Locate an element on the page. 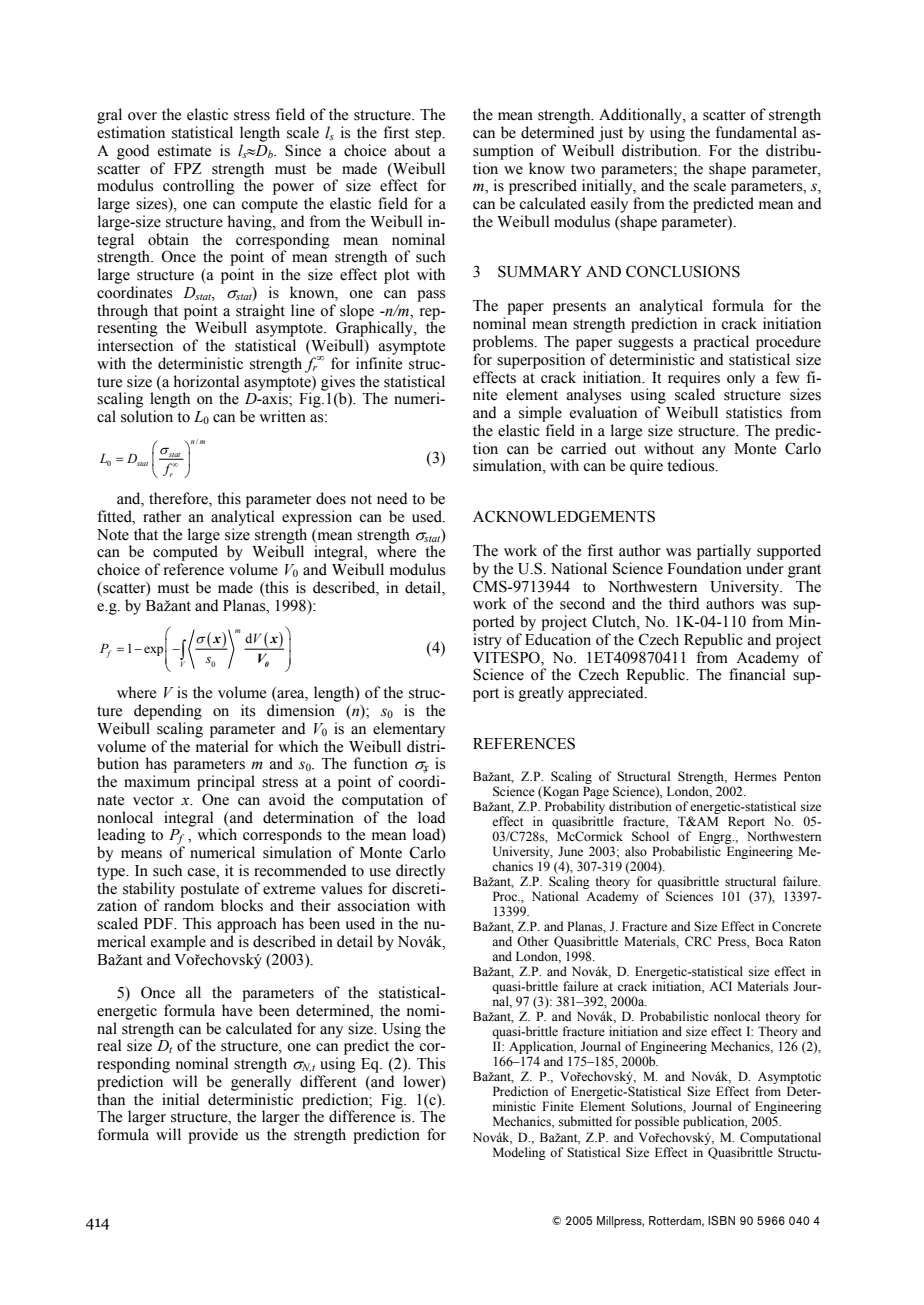 The height and width of the page is (1305, 924). fundamental is located at coordinates (756, 132).
